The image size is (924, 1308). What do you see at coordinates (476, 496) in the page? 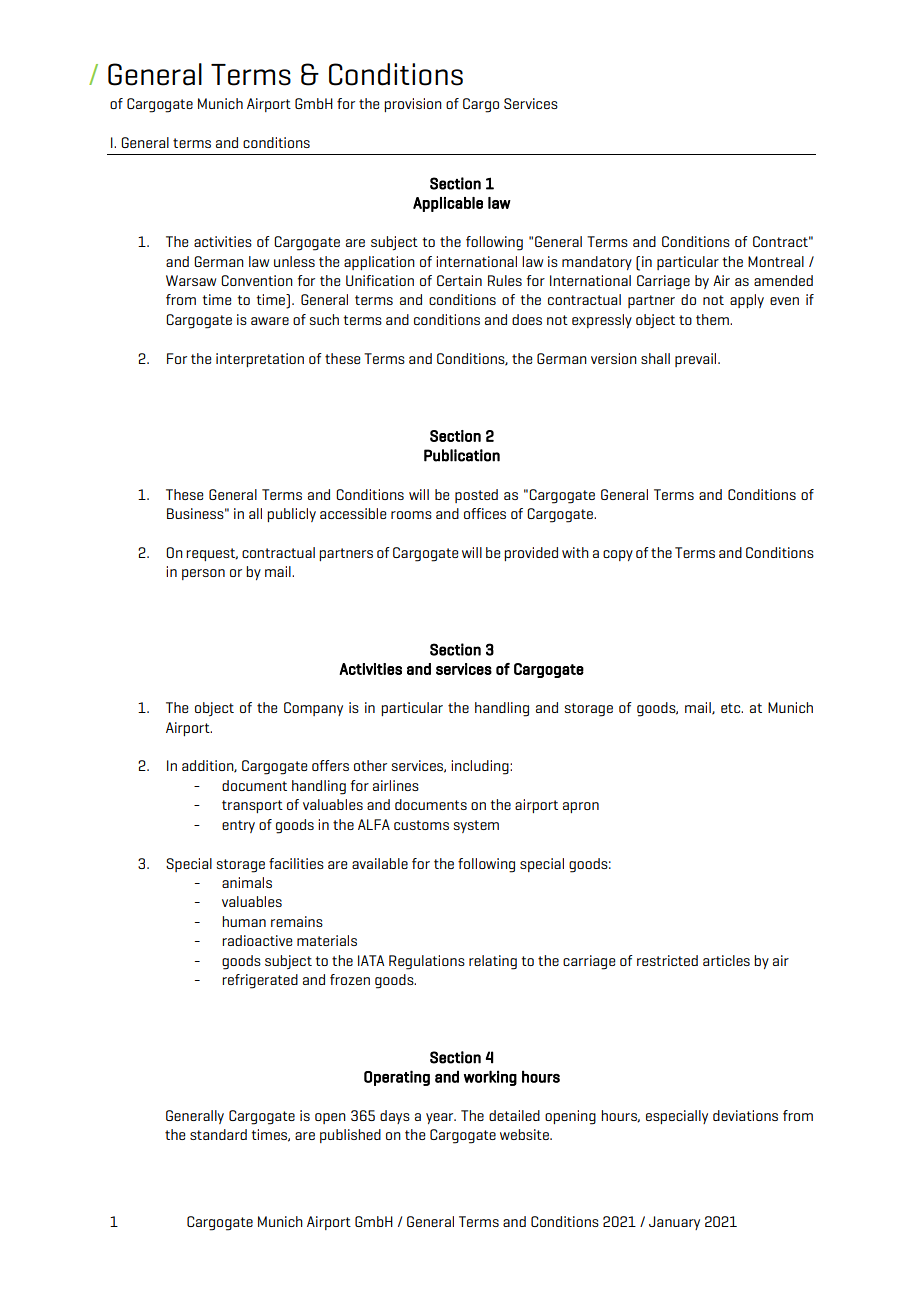
I see `posted` at bounding box center [476, 496].
